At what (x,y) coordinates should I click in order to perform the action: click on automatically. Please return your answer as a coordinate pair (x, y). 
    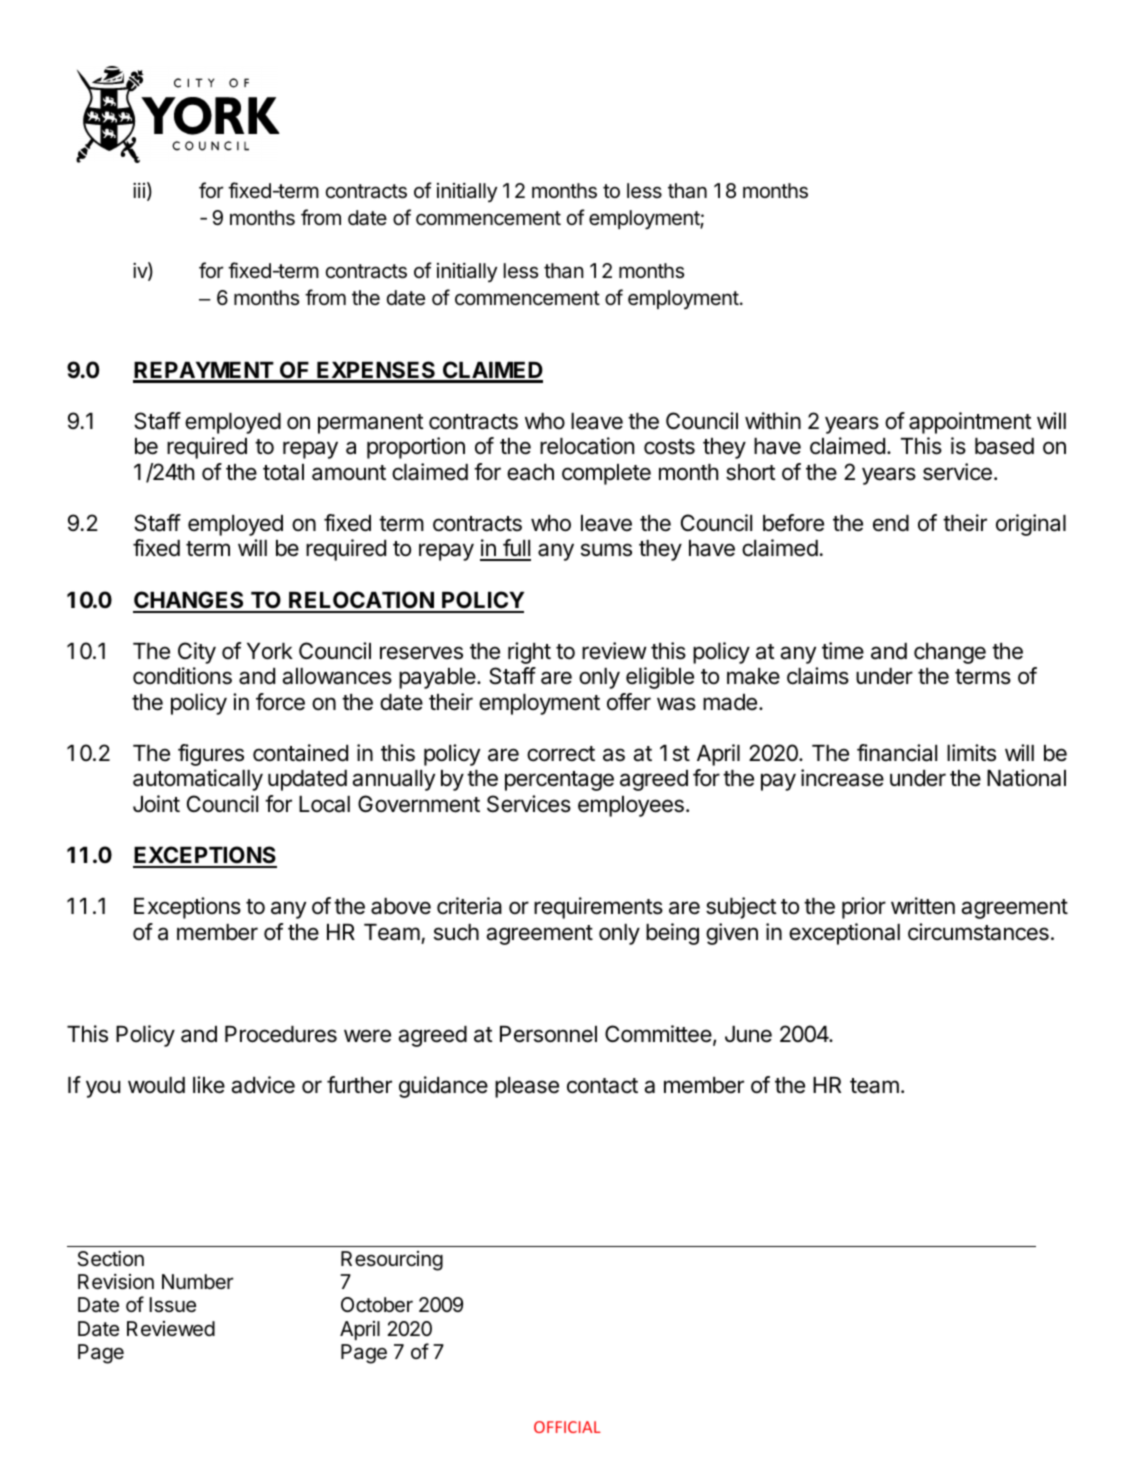
    Looking at the image, I should click on (198, 780).
